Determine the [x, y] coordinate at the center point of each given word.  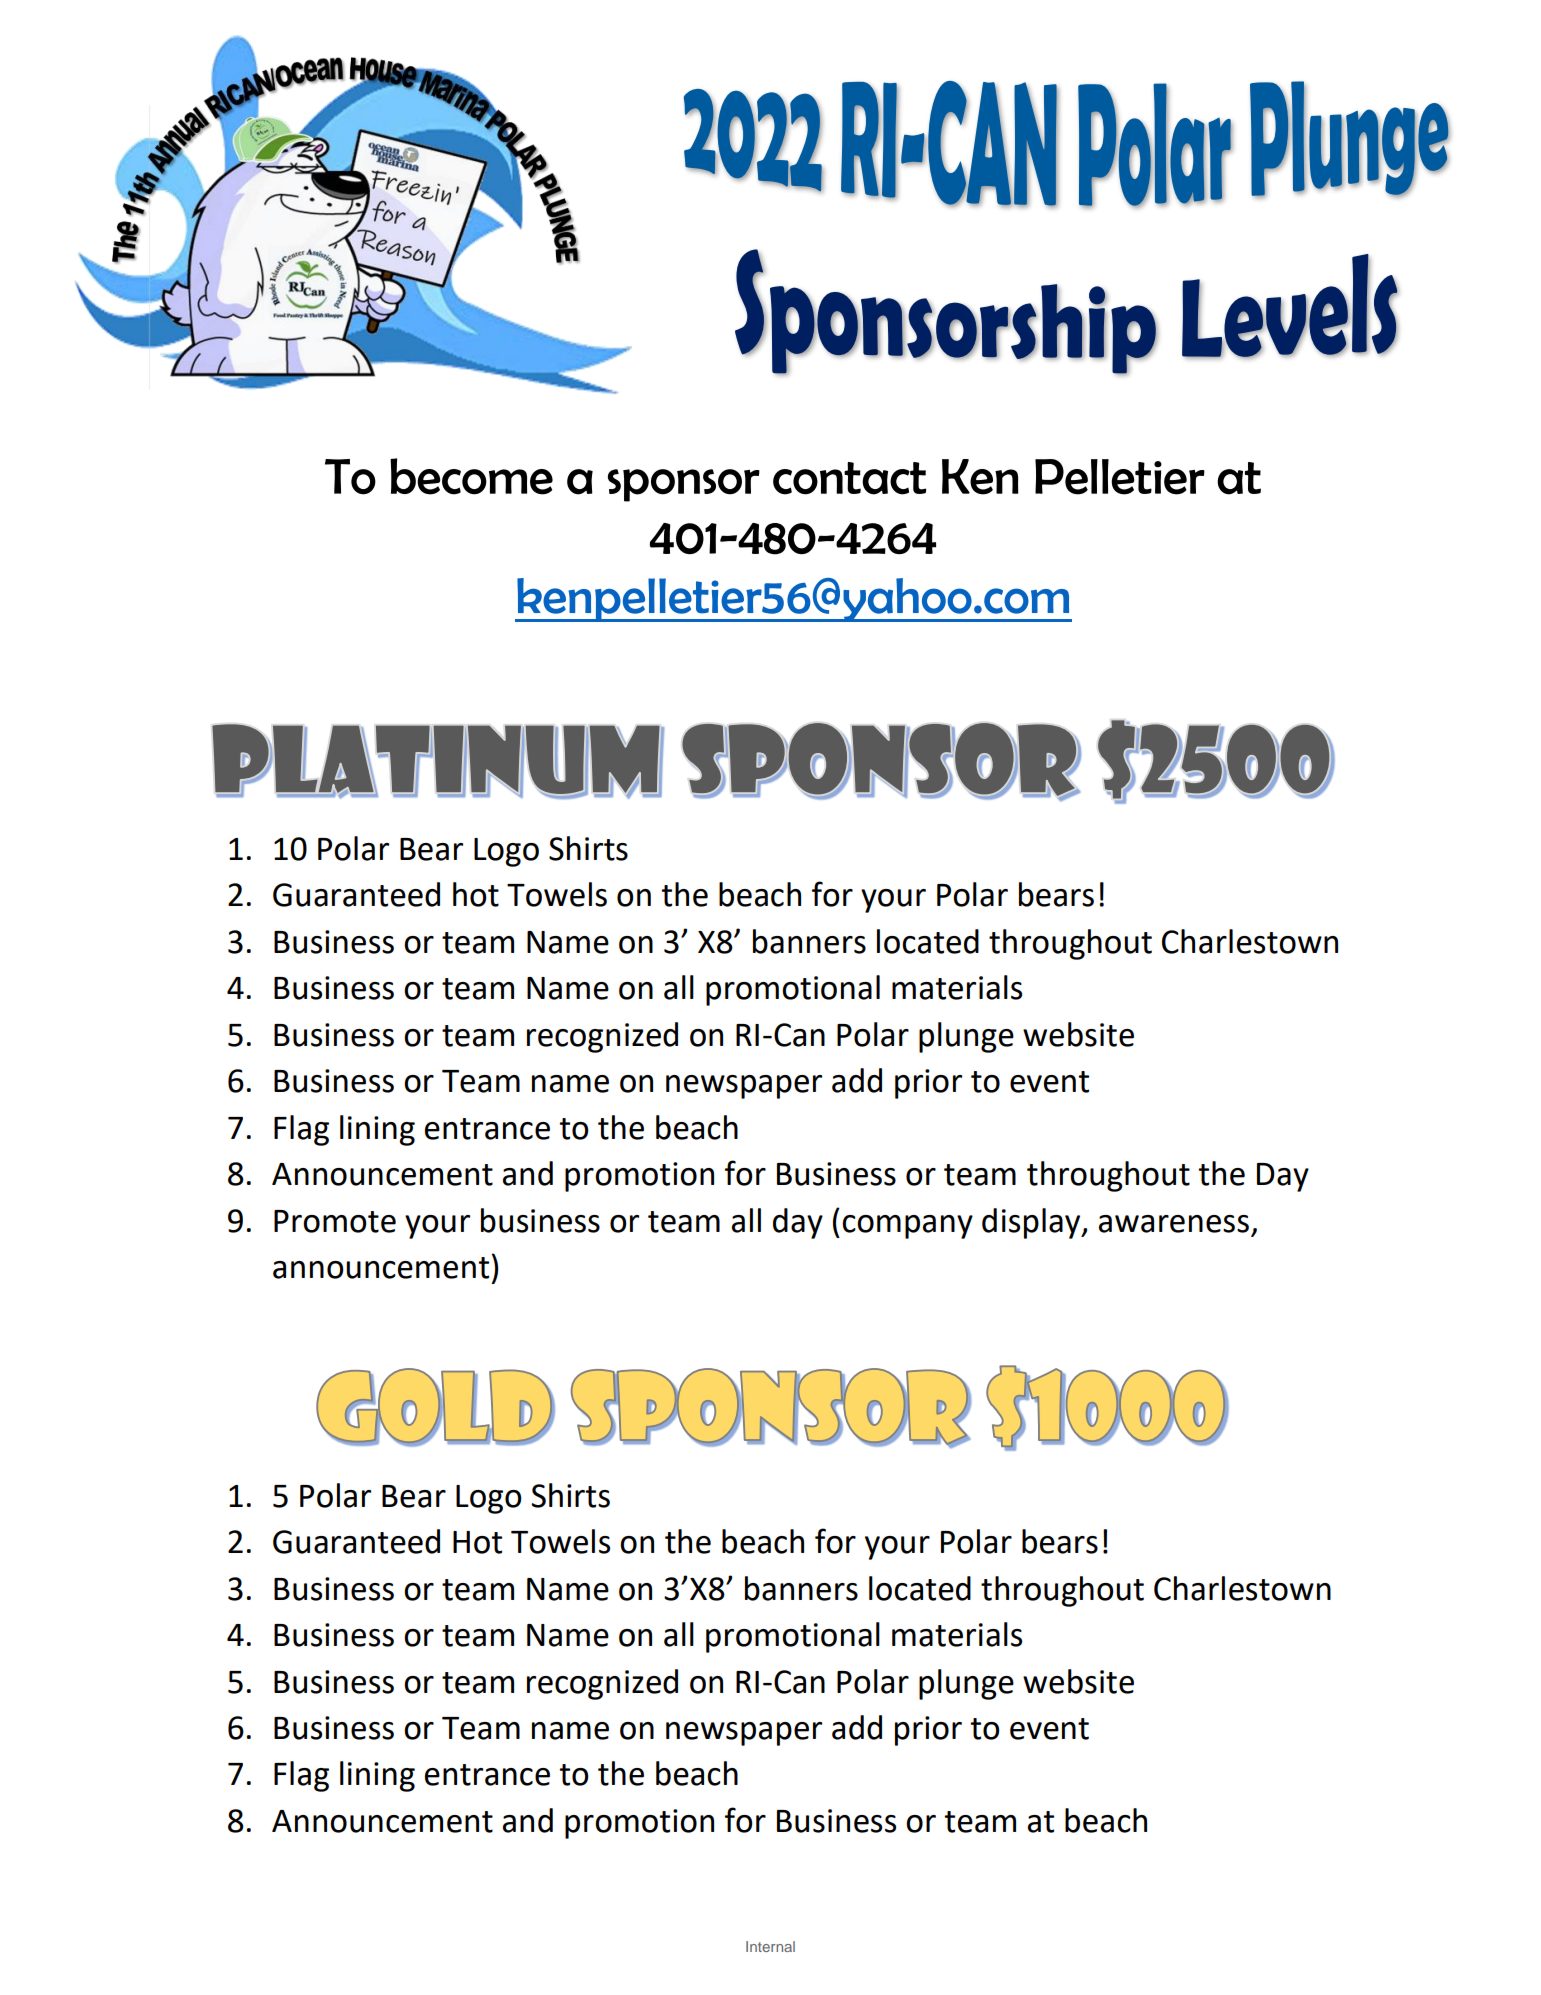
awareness [1174, 1224]
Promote [335, 1221]
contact [849, 478]
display [1032, 1223]
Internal [770, 1946]
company [907, 1227]
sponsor [684, 485]
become [471, 476]
